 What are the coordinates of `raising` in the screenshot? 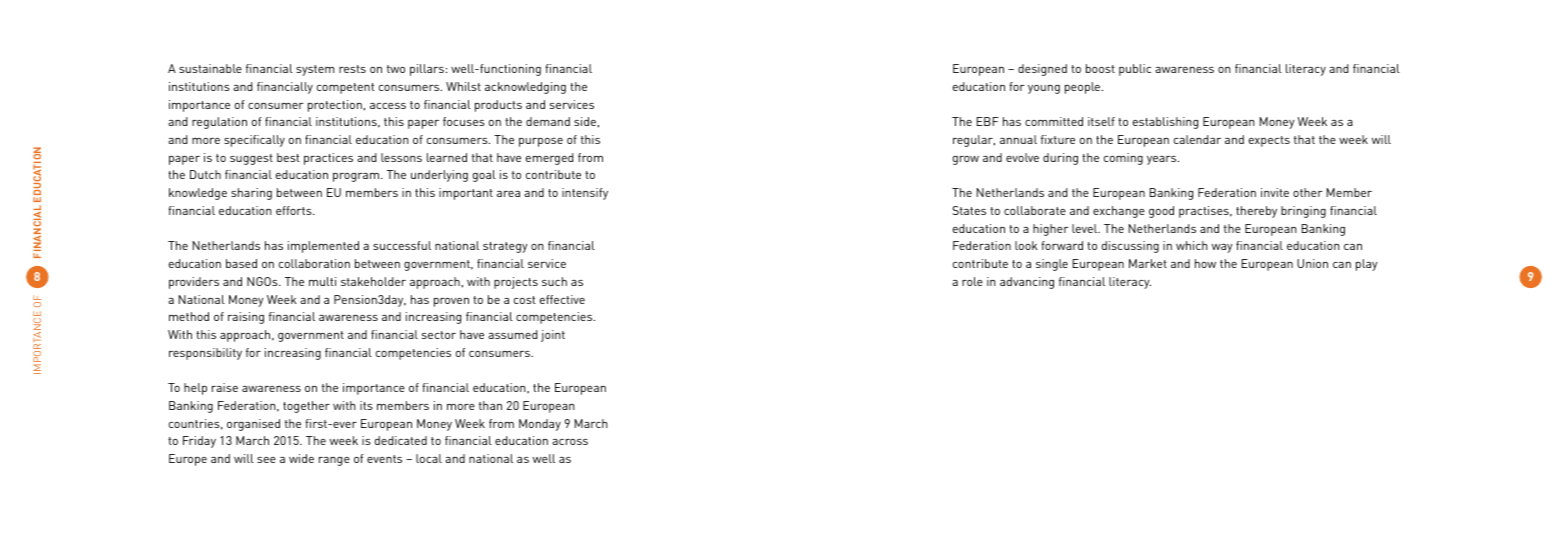 It's located at (246, 318).
